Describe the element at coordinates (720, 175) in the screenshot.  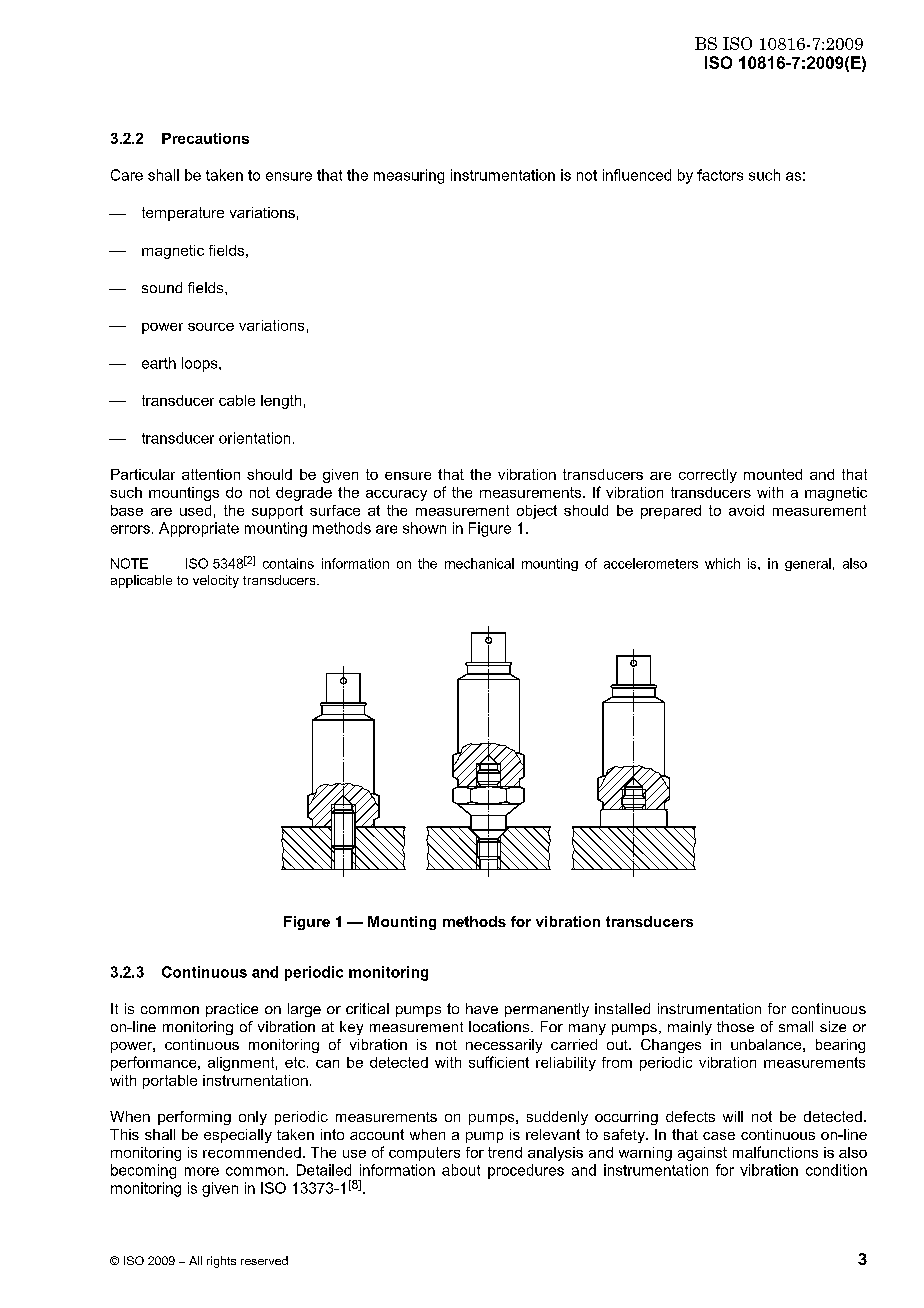
I see `factors` at that location.
